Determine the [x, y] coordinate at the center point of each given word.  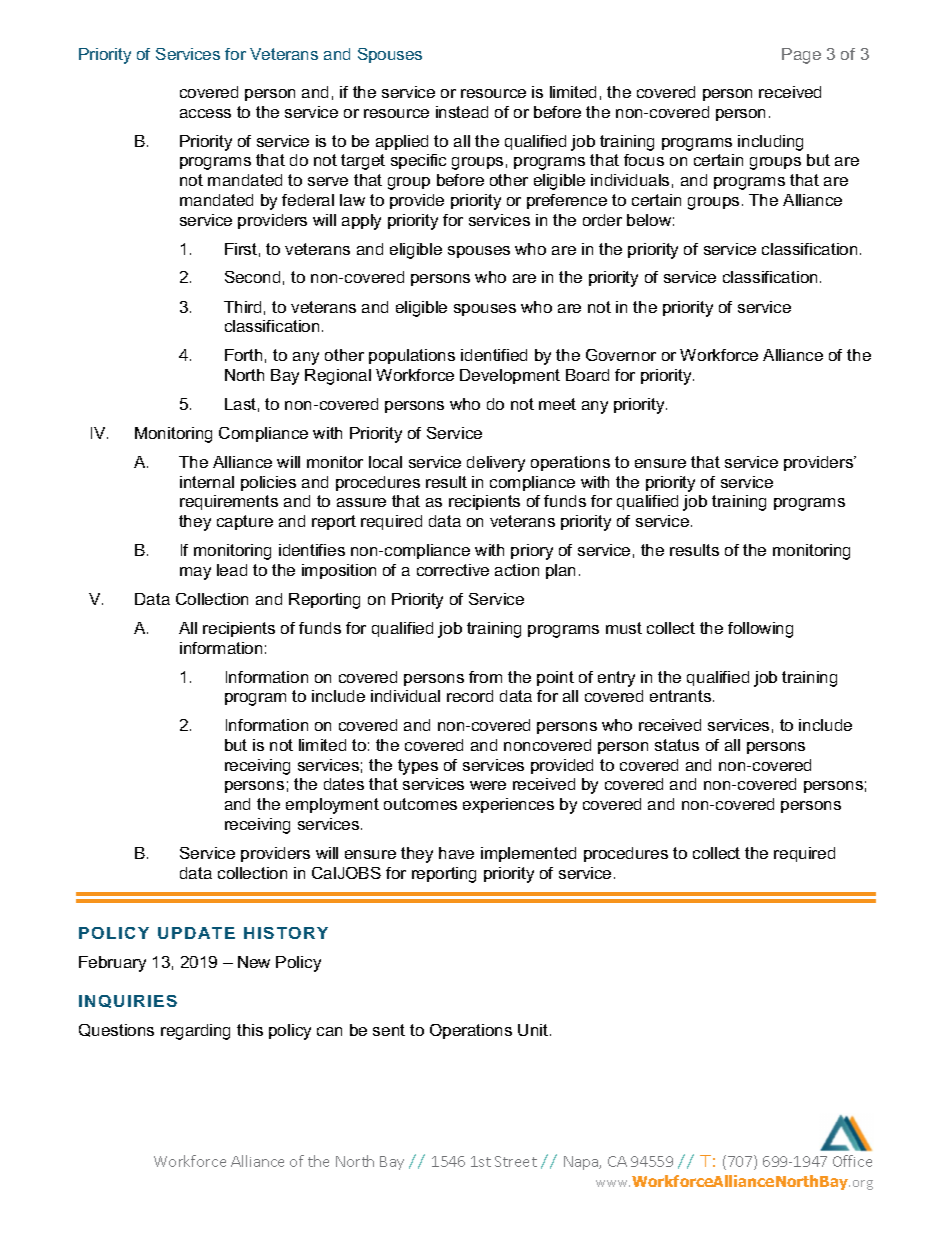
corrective [453, 570]
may [195, 573]
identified [494, 355]
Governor [621, 355]
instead [462, 112]
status [677, 745]
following [760, 630]
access [205, 113]
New [254, 962]
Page [801, 56]
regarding [195, 1032]
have [456, 853]
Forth [243, 355]
